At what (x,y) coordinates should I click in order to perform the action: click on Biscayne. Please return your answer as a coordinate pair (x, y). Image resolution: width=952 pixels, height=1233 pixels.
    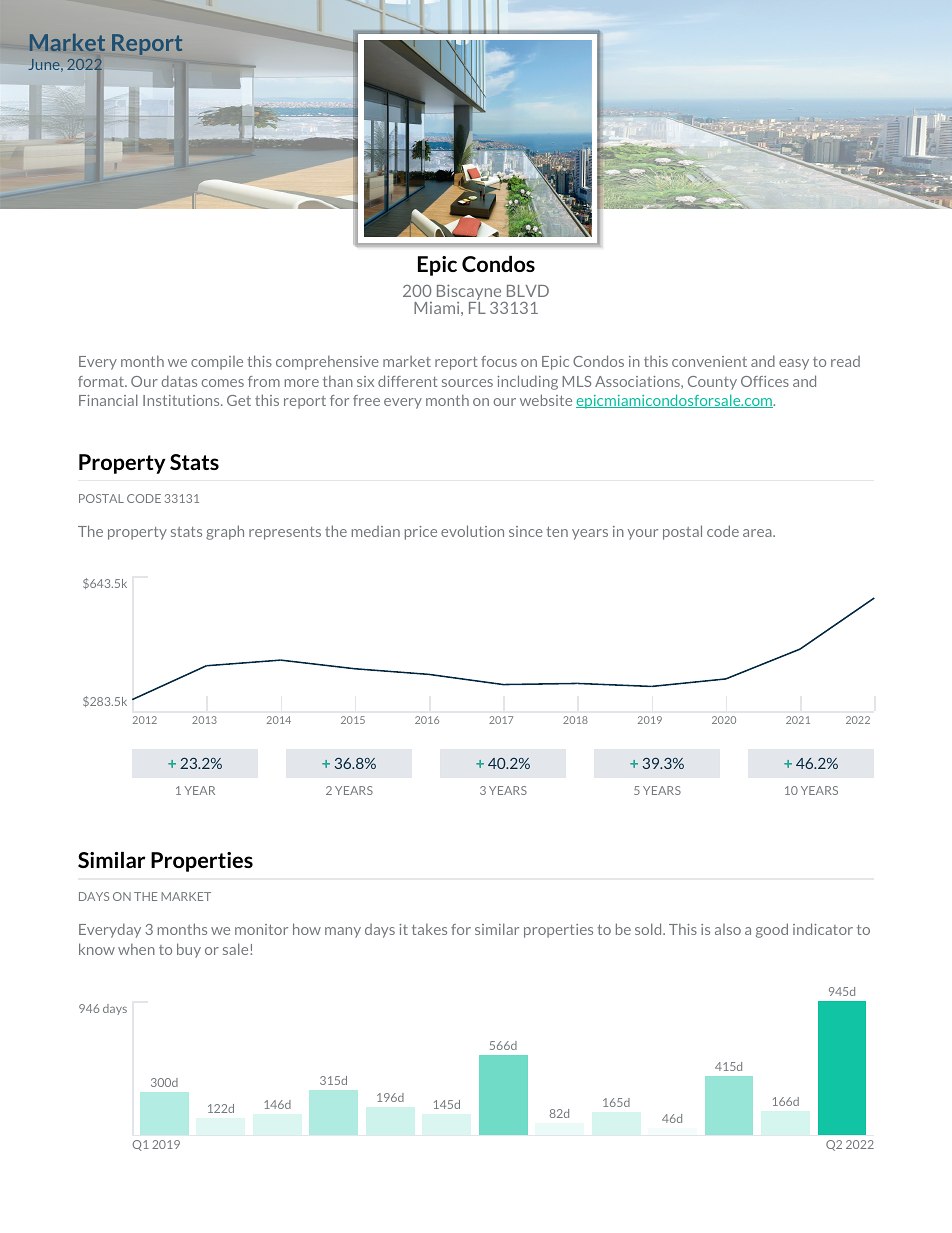
    Looking at the image, I should click on (470, 293).
